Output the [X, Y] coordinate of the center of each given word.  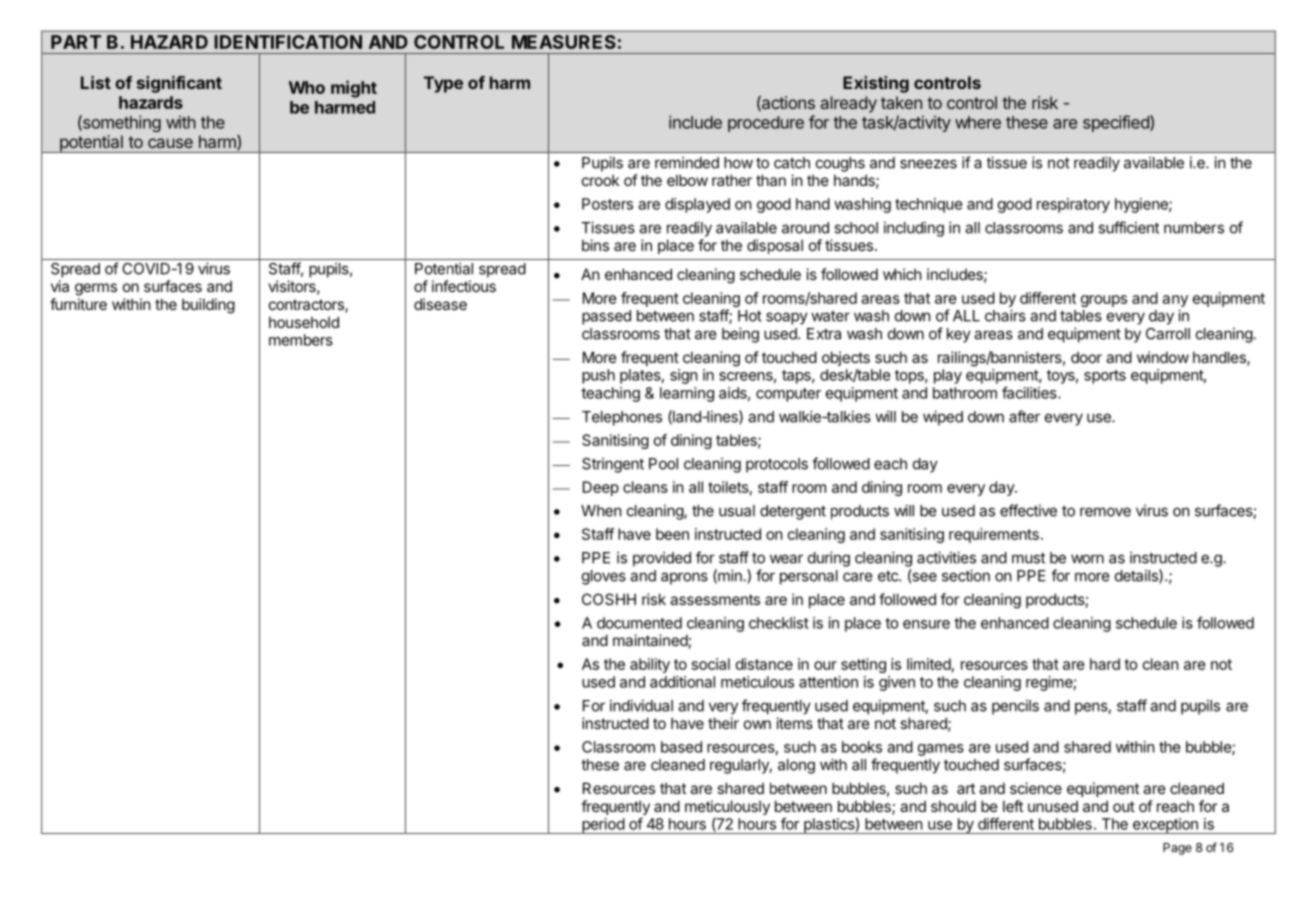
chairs [1005, 315]
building [208, 306]
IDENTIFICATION [288, 42]
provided [662, 559]
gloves [604, 577]
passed [606, 317]
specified [1117, 123]
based [681, 747]
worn [1087, 559]
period [603, 826]
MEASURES [563, 42]
